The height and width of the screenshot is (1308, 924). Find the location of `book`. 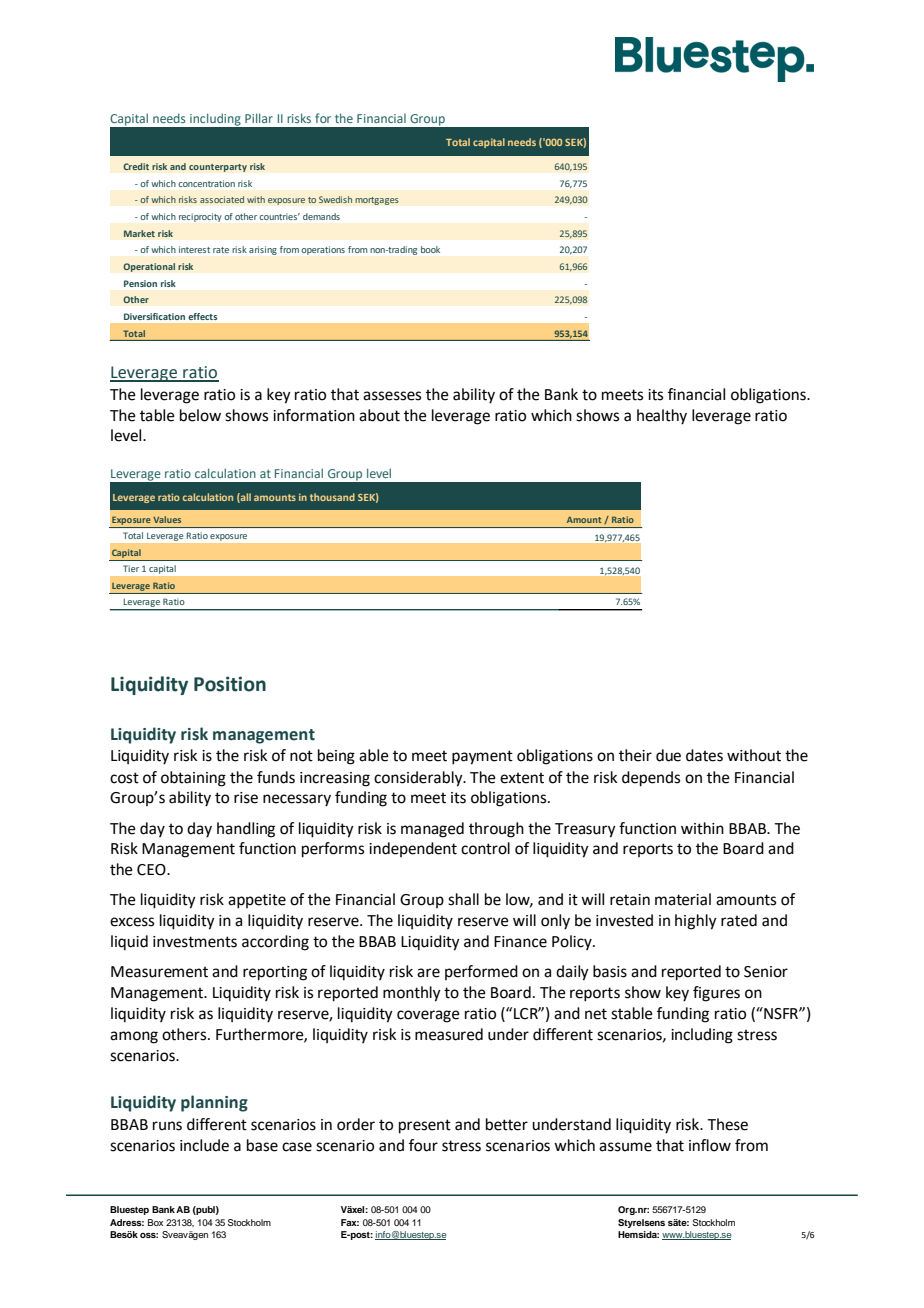

book is located at coordinates (430, 249).
